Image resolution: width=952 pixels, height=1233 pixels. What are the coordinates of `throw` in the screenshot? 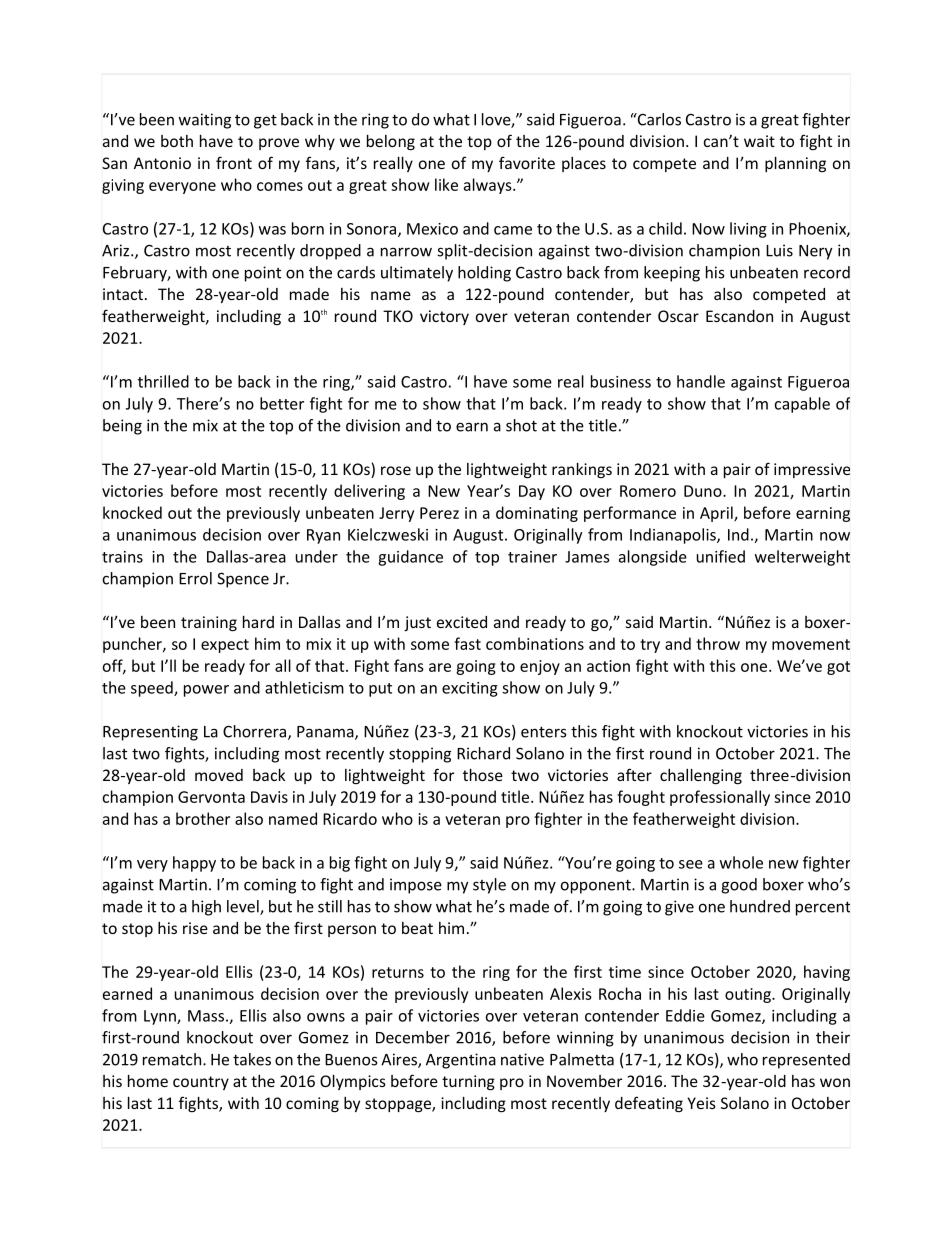 It's located at (718, 643).
